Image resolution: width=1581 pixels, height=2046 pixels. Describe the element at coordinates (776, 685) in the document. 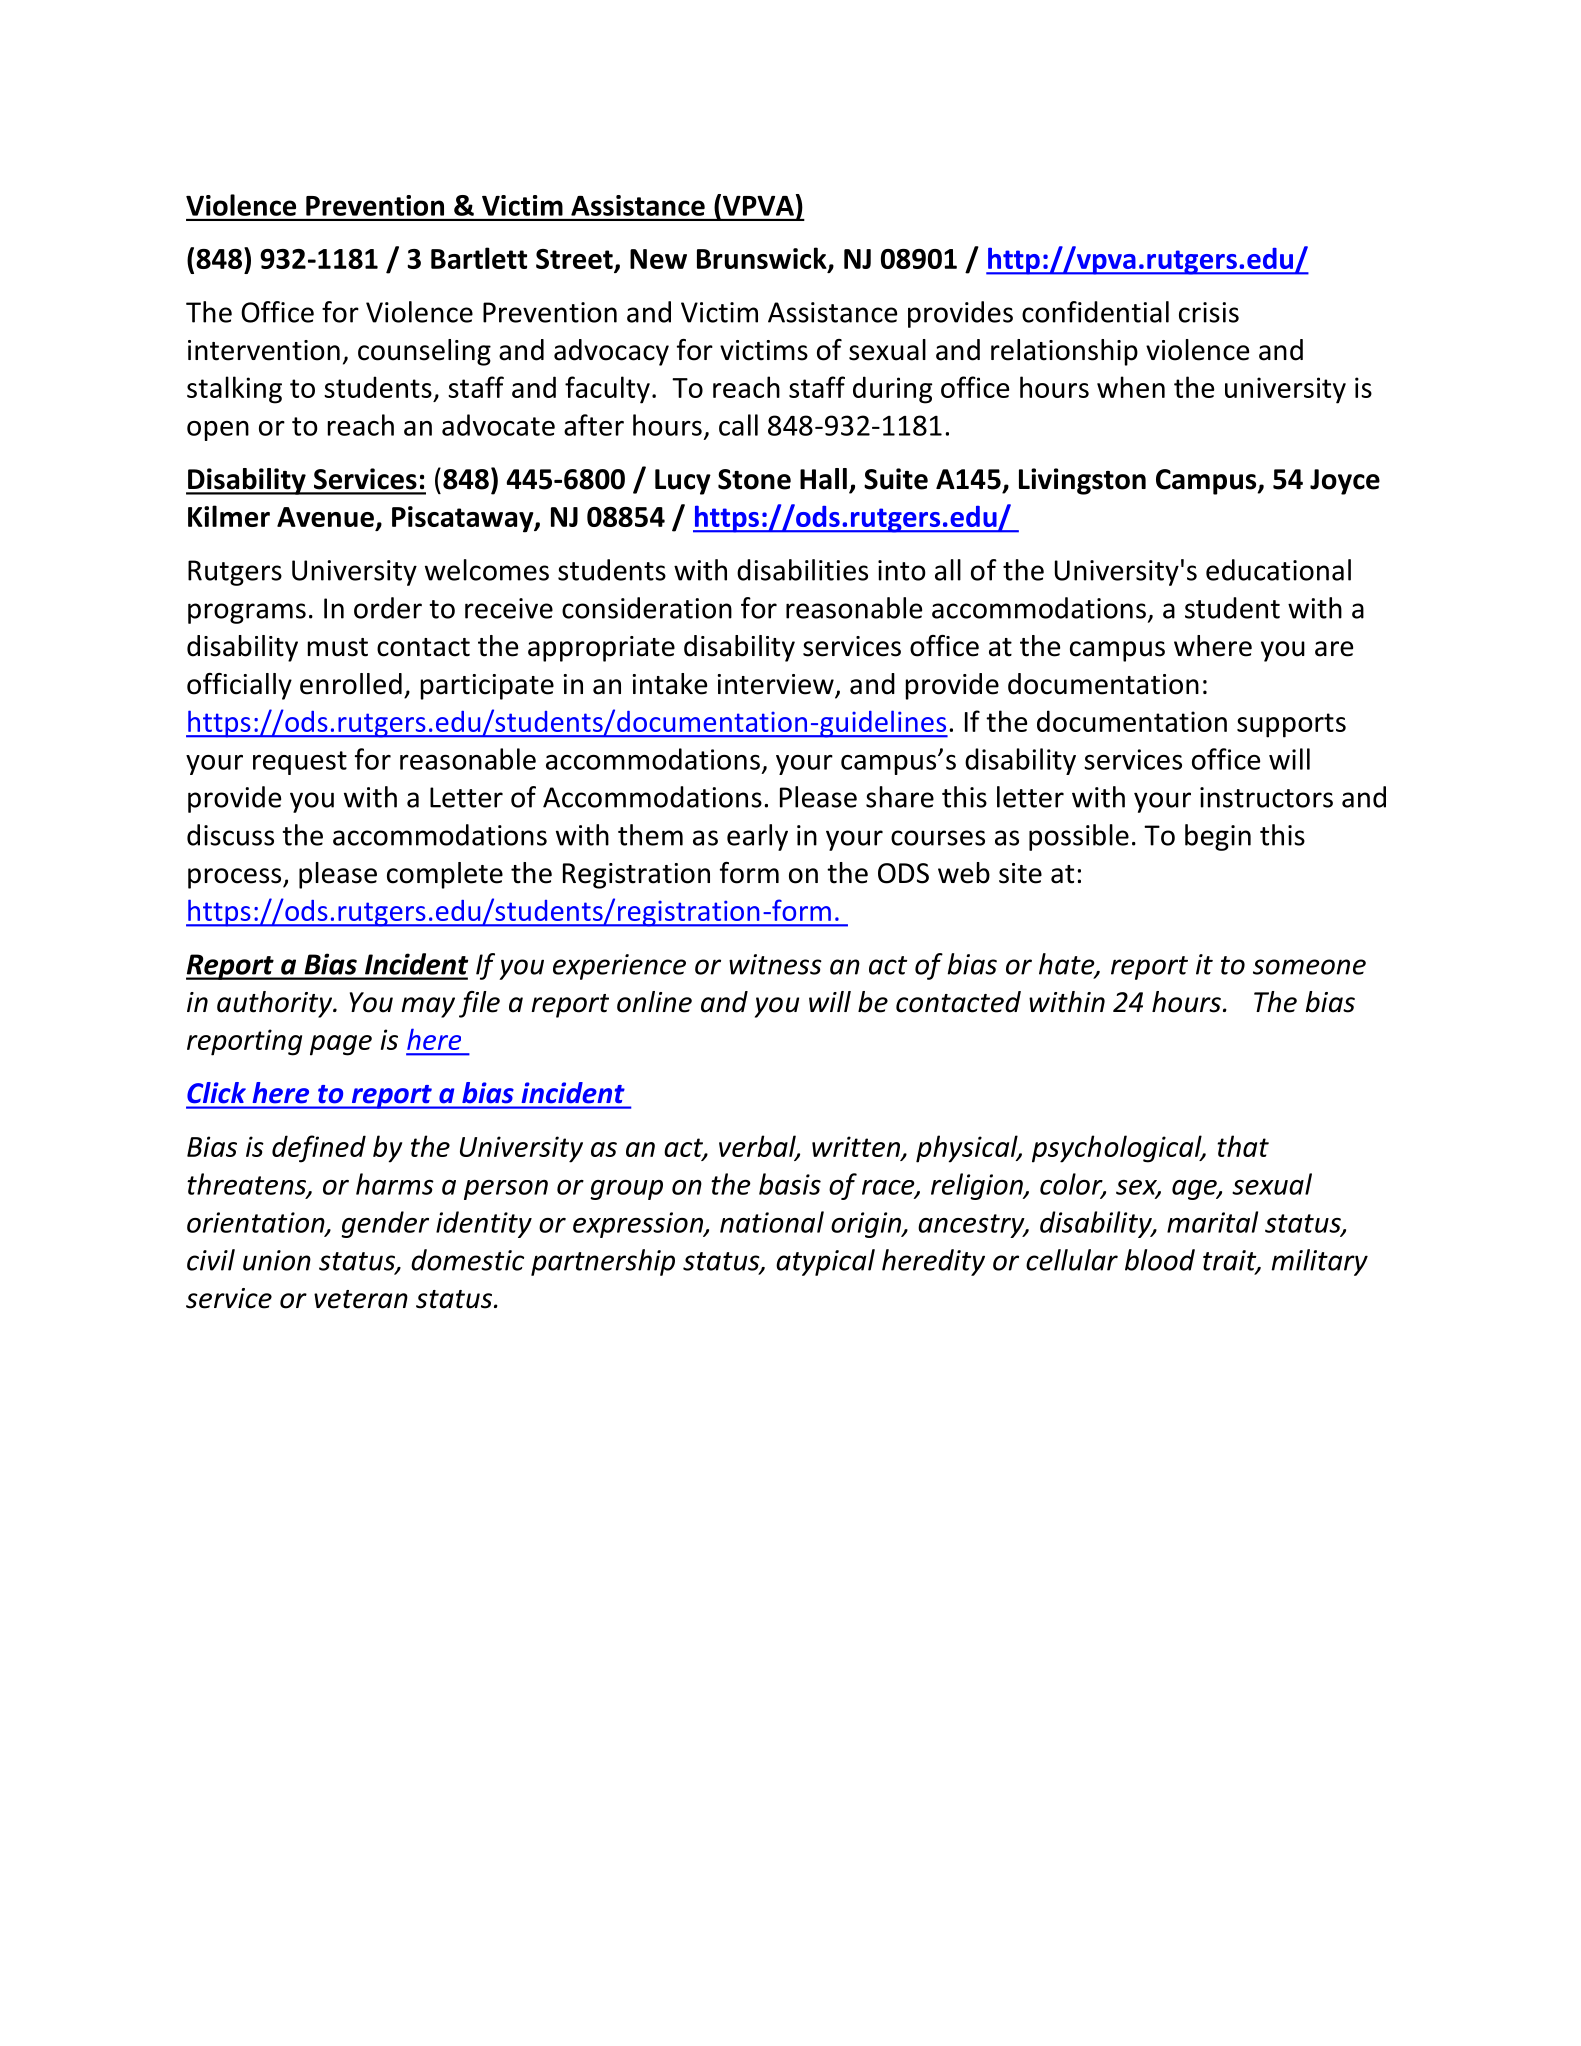

I see `interview` at that location.
